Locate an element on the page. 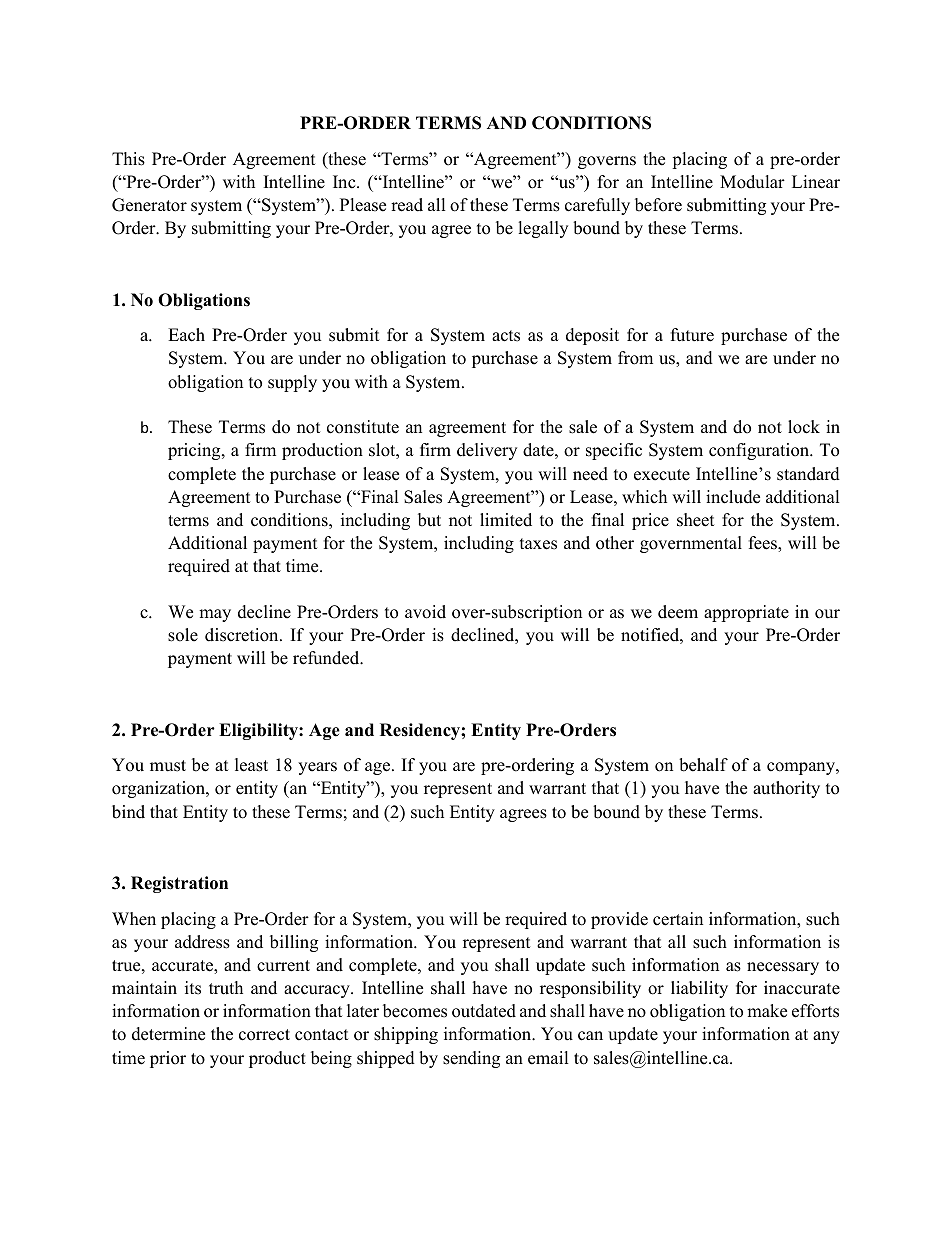  determine is located at coordinates (168, 1034).
